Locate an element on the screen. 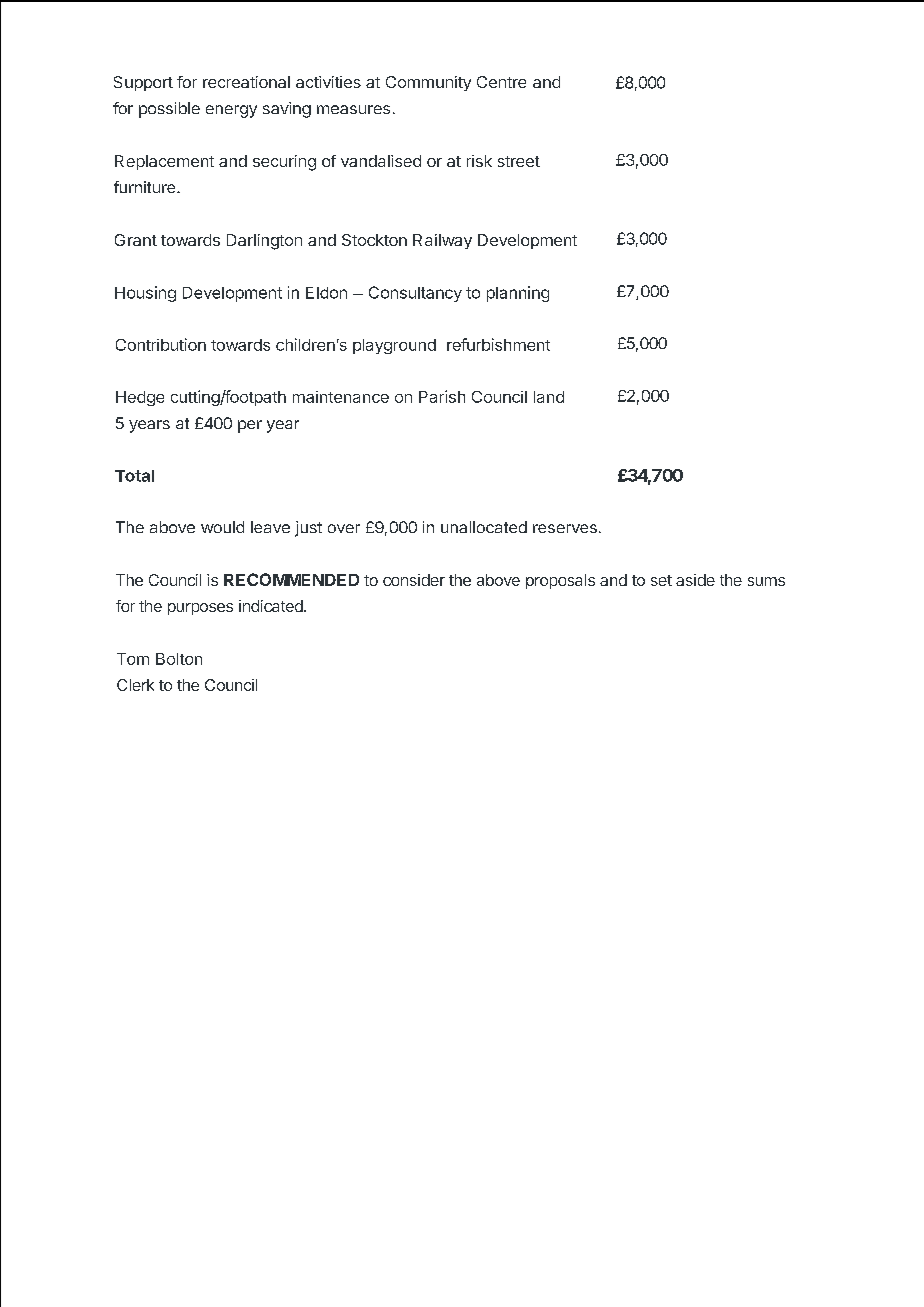 This screenshot has height=1307, width=924. planning is located at coordinates (518, 294).
